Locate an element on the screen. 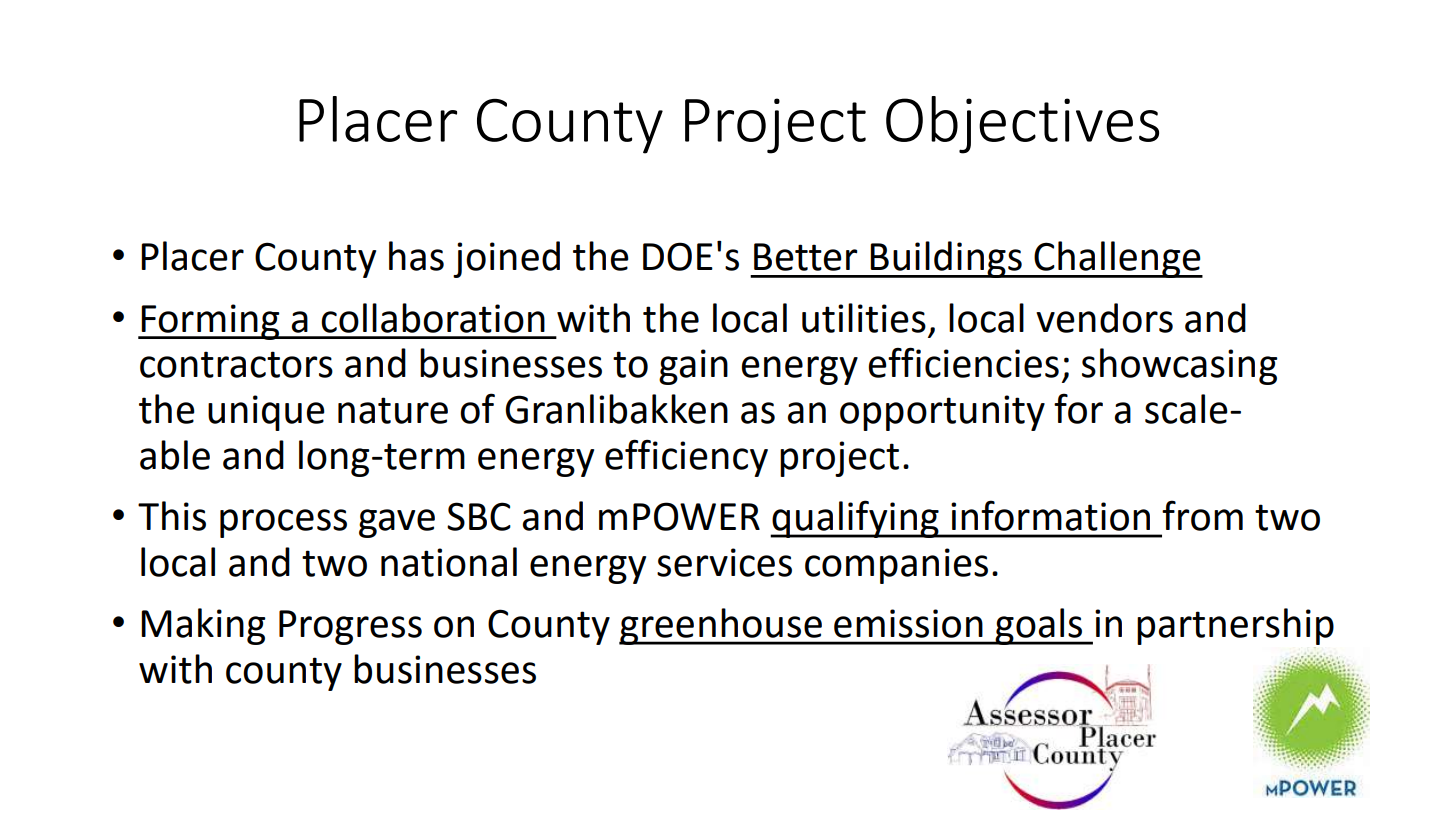 The width and height of the screenshot is (1456, 819). showcasing is located at coordinates (1180, 366).
